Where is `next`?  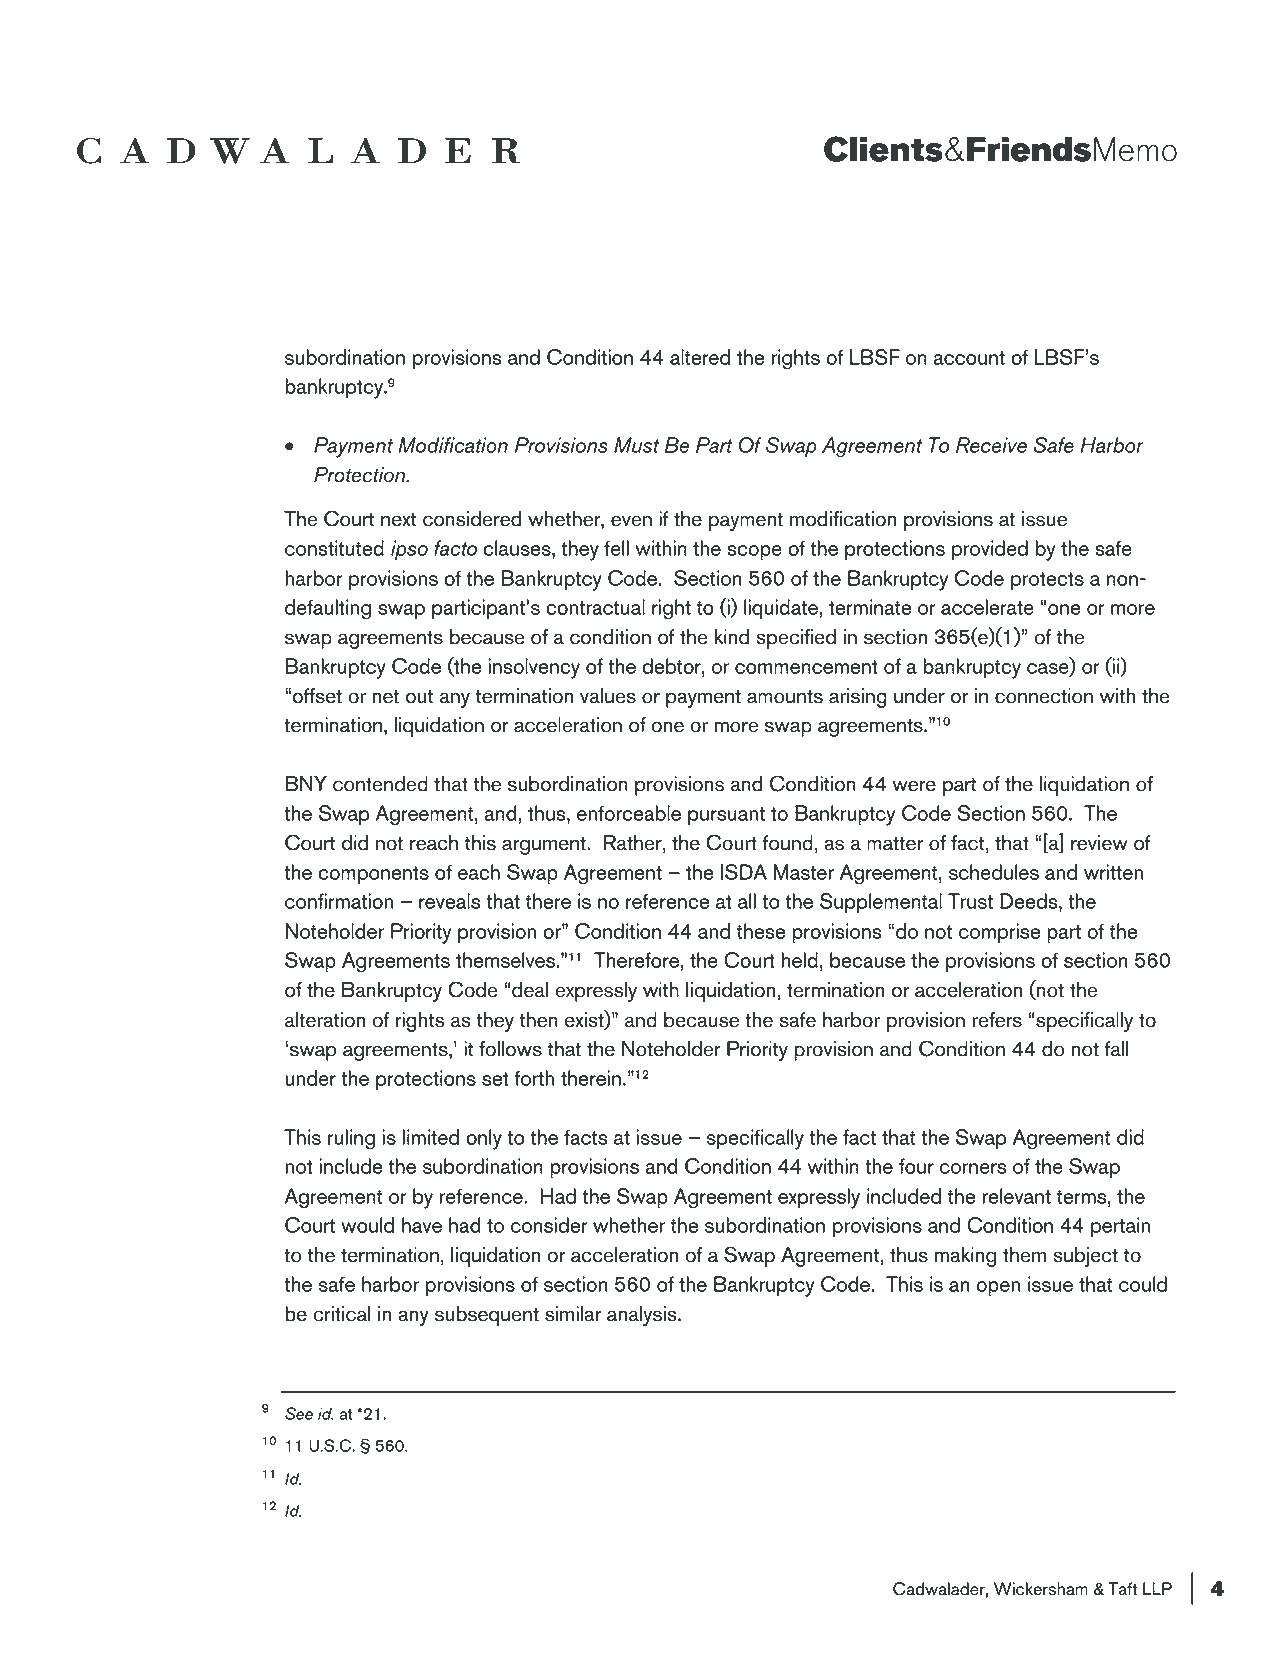
next is located at coordinates (398, 519).
